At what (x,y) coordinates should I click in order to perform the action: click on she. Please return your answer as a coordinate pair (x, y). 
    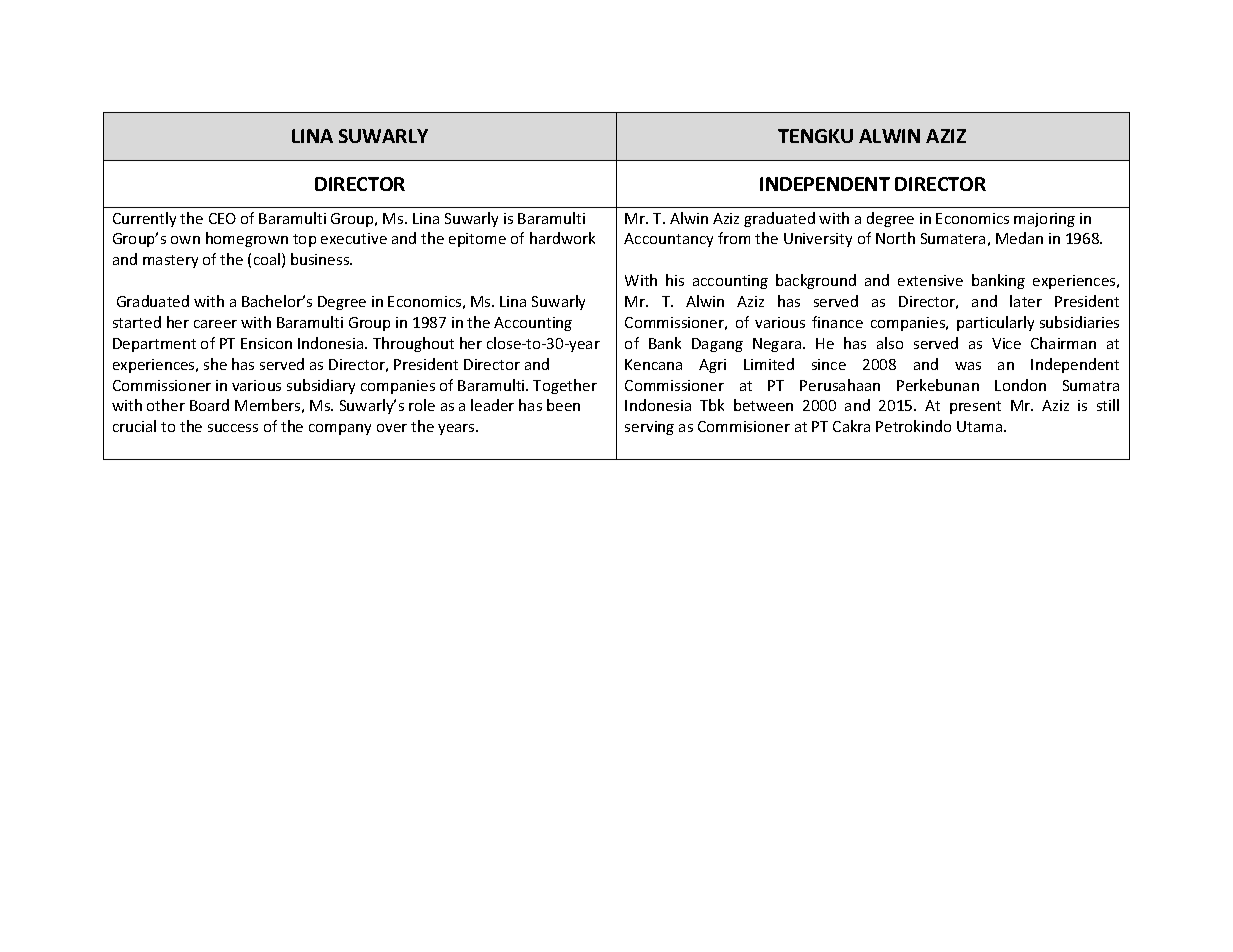
    Looking at the image, I should click on (215, 364).
